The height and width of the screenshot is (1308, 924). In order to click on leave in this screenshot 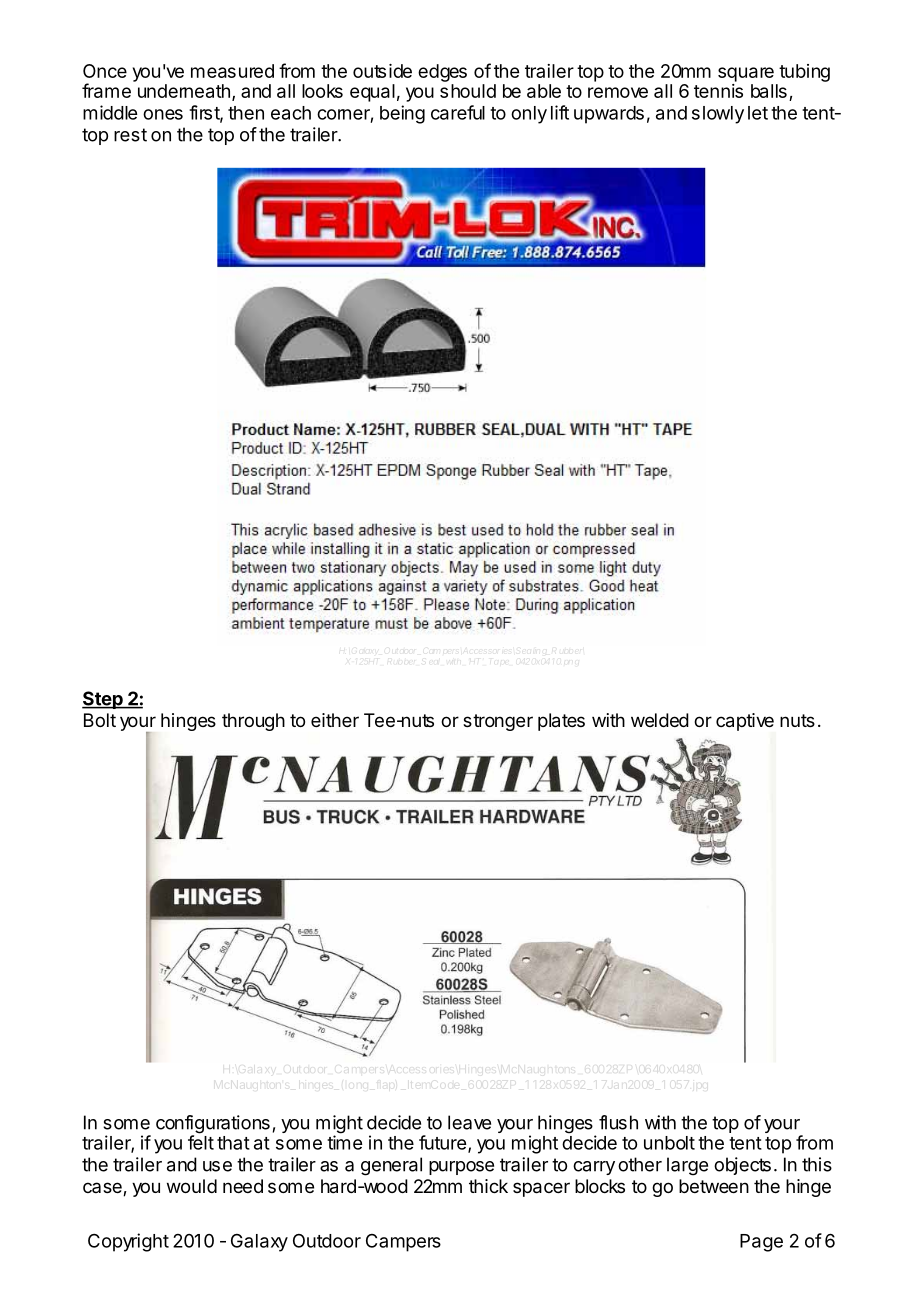, I will do `click(469, 1122)`.
